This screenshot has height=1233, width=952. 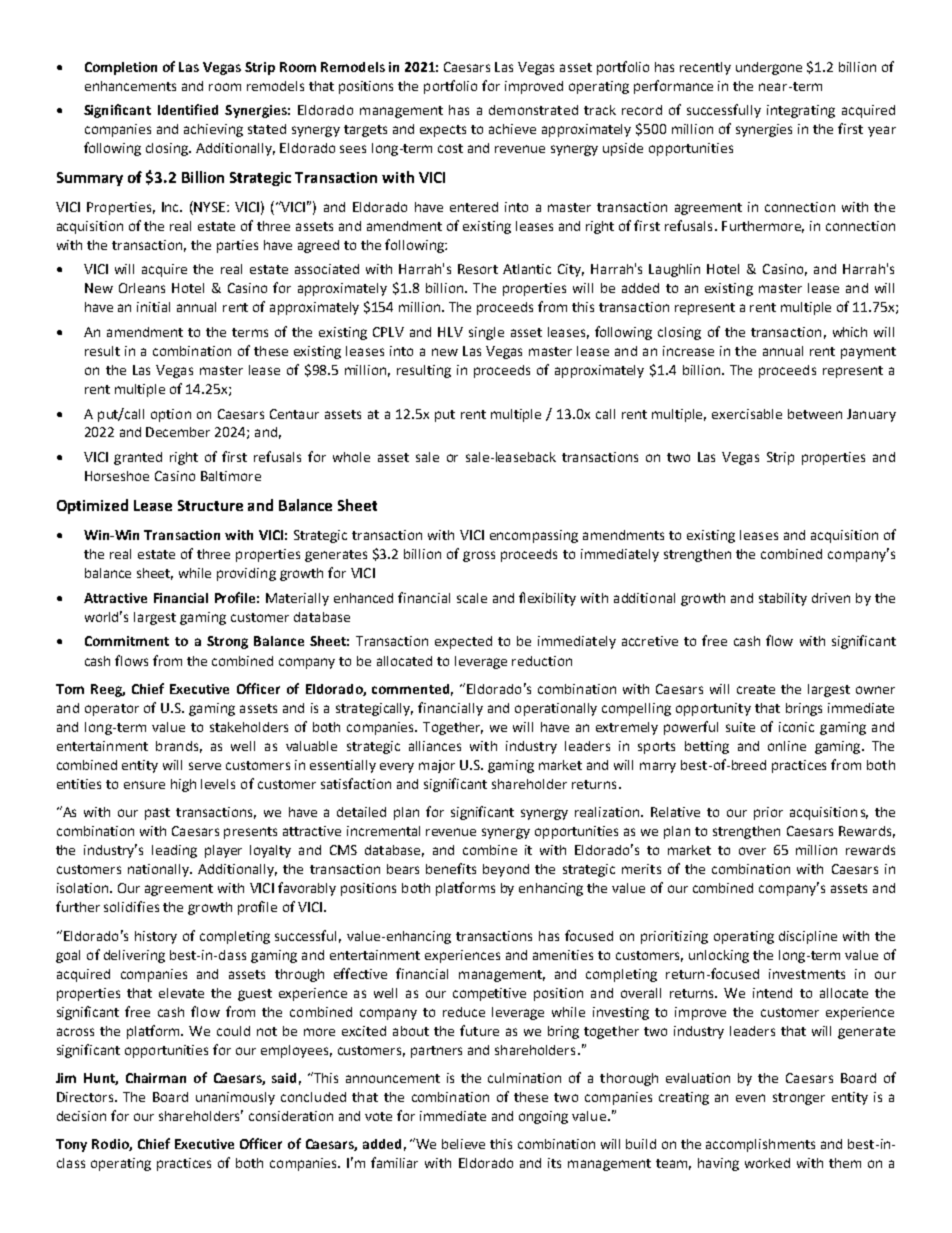 What do you see at coordinates (801, 111) in the screenshot?
I see `integrating` at bounding box center [801, 111].
